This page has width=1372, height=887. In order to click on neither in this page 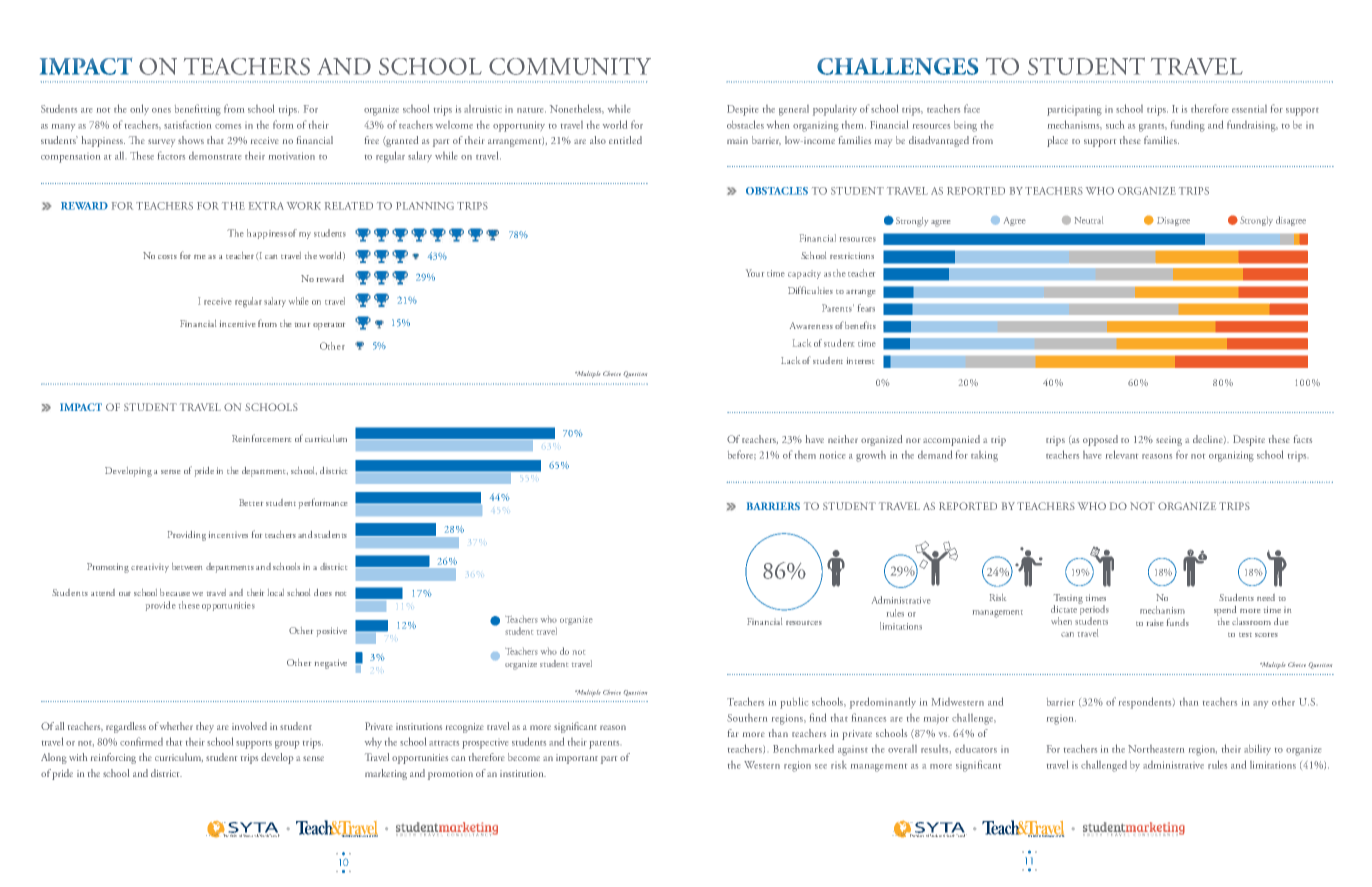, I will do `click(843, 439)`.
